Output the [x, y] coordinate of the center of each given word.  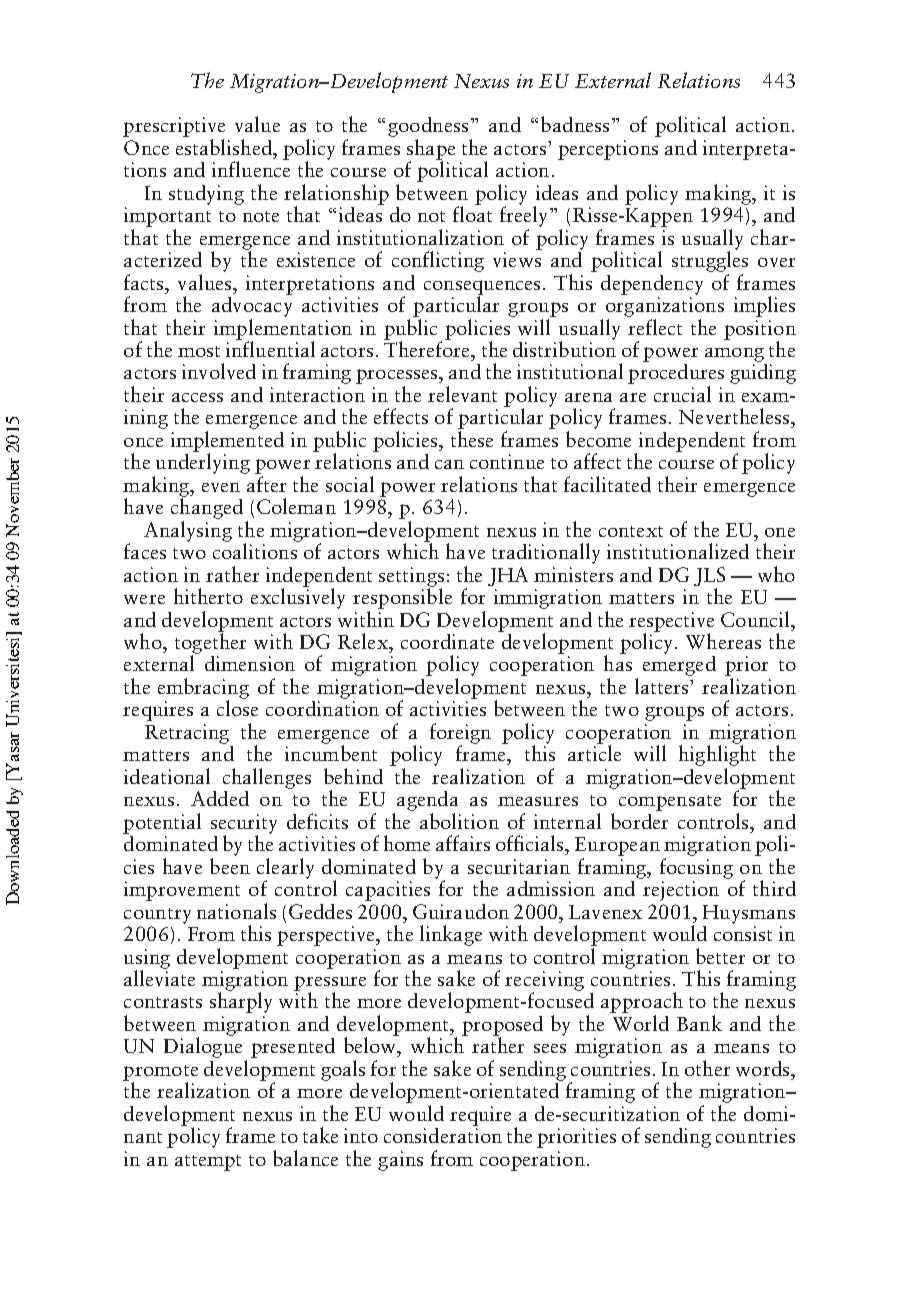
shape [431, 150]
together [210, 643]
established [225, 147]
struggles [710, 260]
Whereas [723, 641]
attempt [208, 1163]
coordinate [447, 641]
